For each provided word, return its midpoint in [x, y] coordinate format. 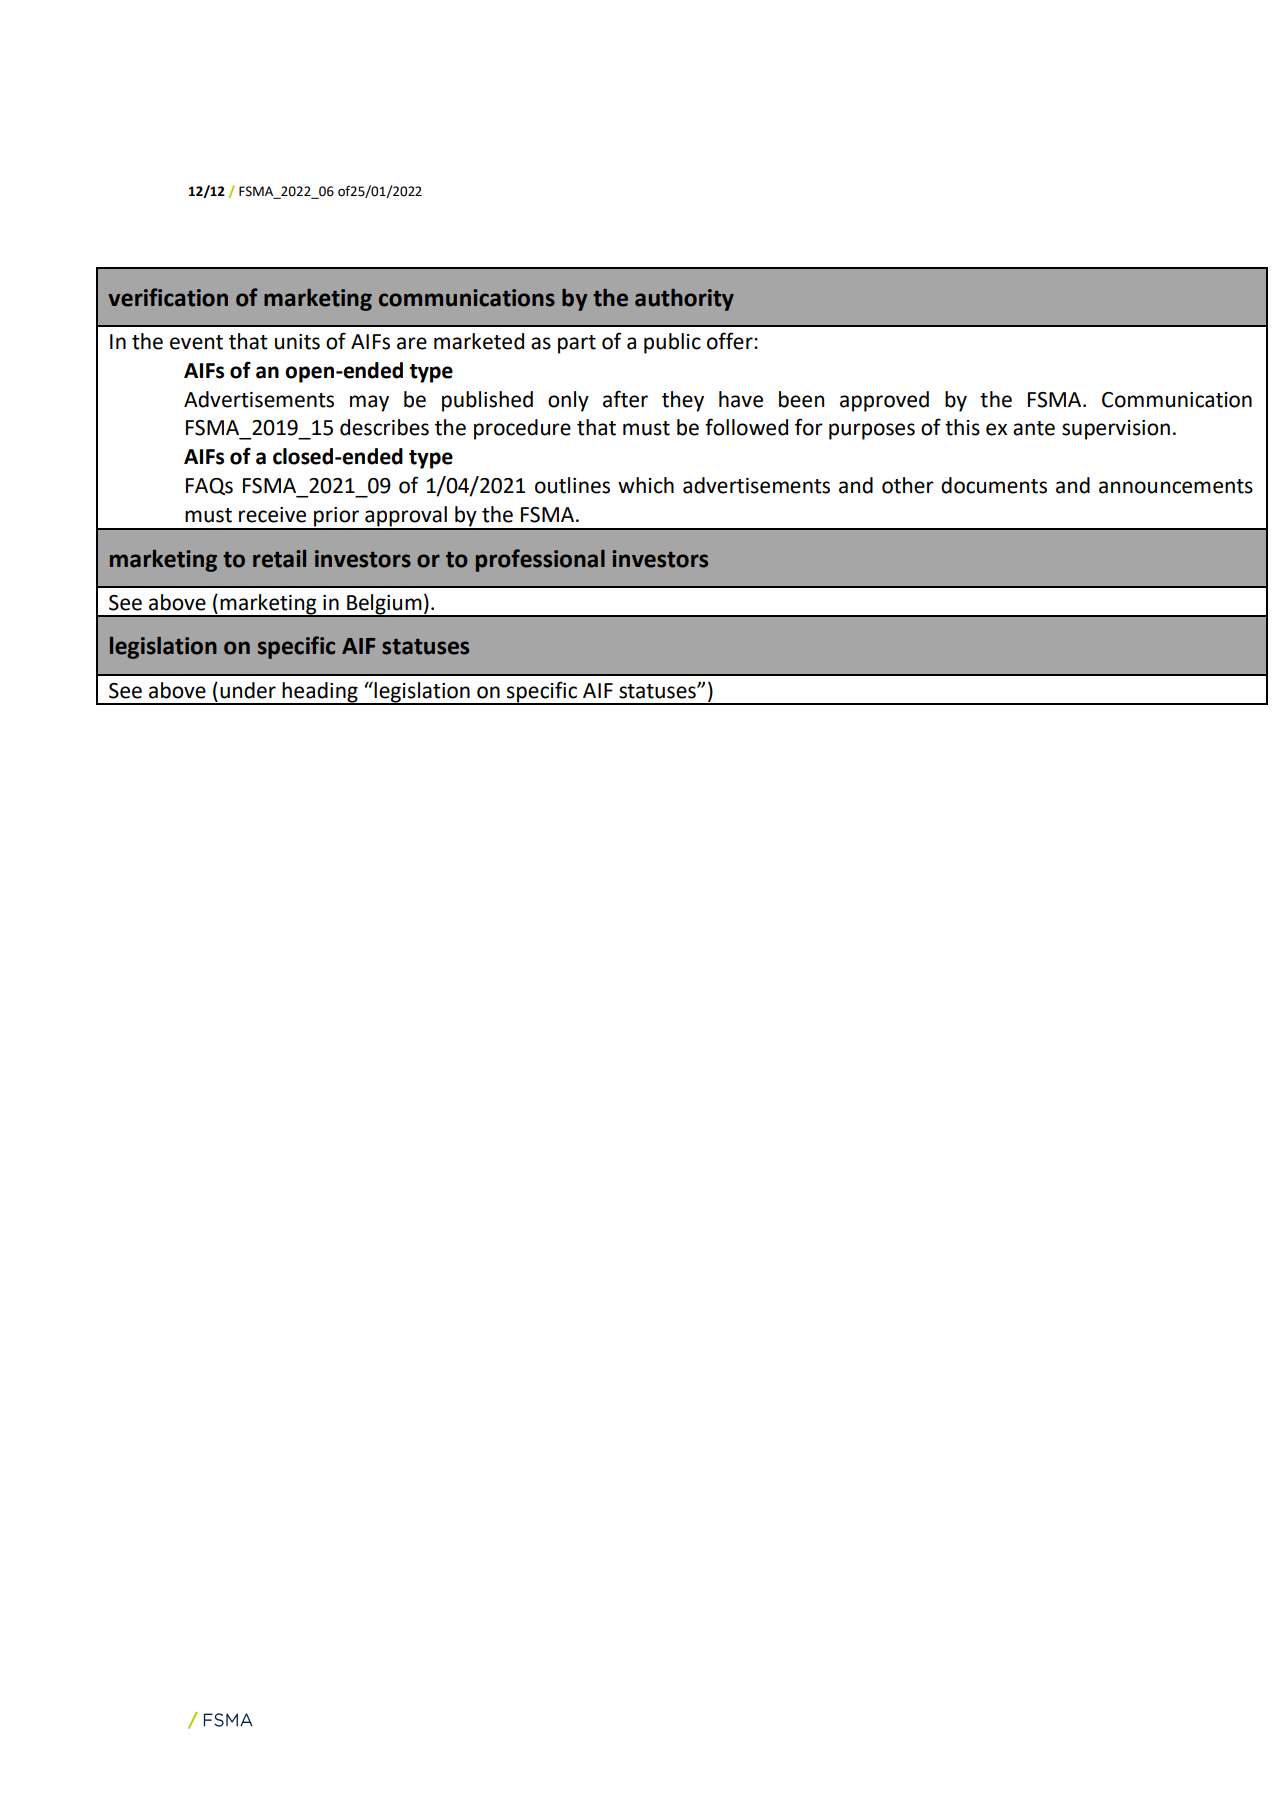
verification [168, 297]
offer [731, 341]
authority [684, 300]
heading [320, 693]
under [248, 690]
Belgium [384, 605]
